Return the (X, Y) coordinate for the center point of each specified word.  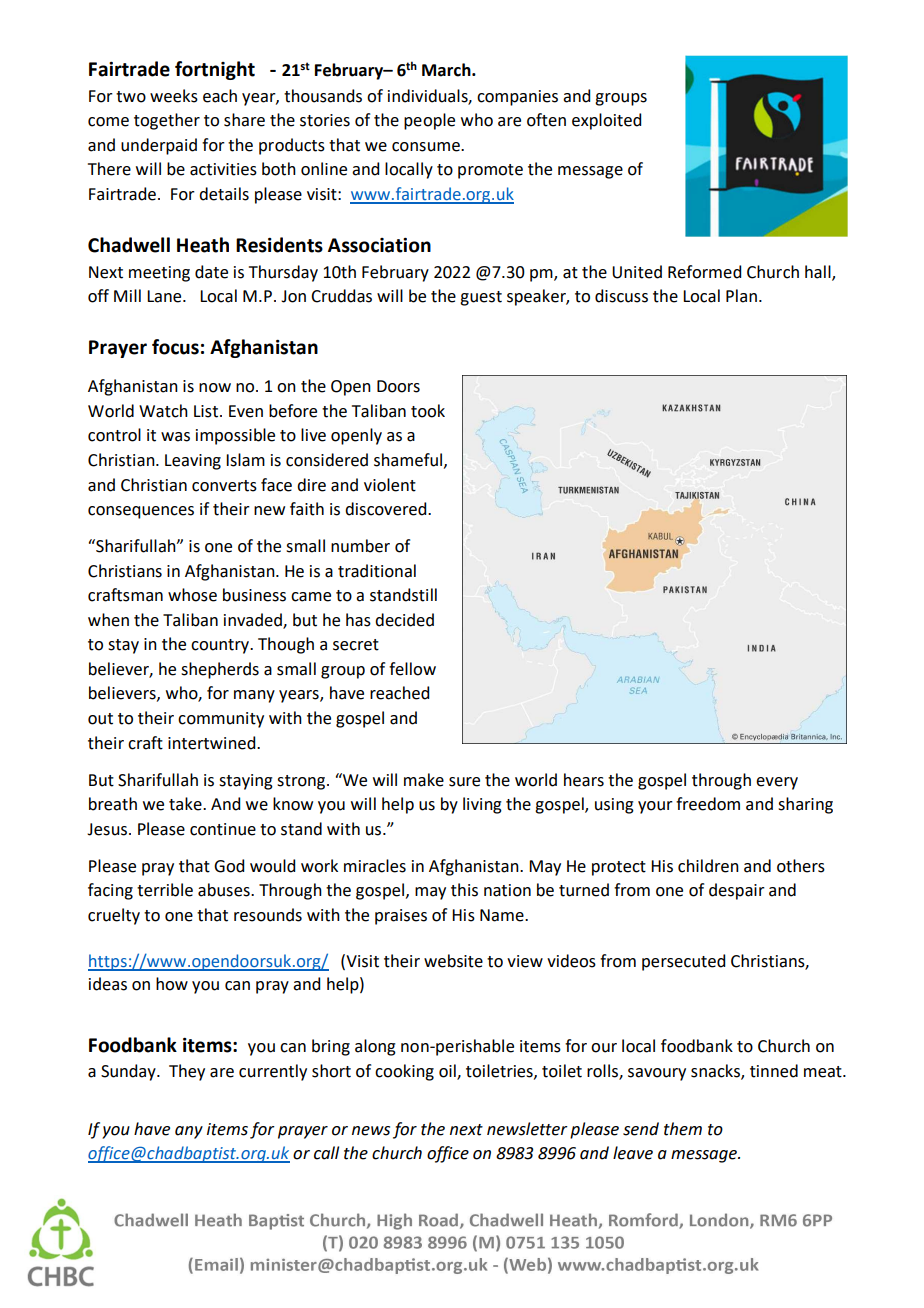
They (187, 1072)
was (175, 437)
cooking (404, 1072)
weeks (174, 96)
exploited (606, 121)
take (186, 804)
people (429, 121)
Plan (741, 296)
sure (464, 782)
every (777, 783)
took (428, 411)
